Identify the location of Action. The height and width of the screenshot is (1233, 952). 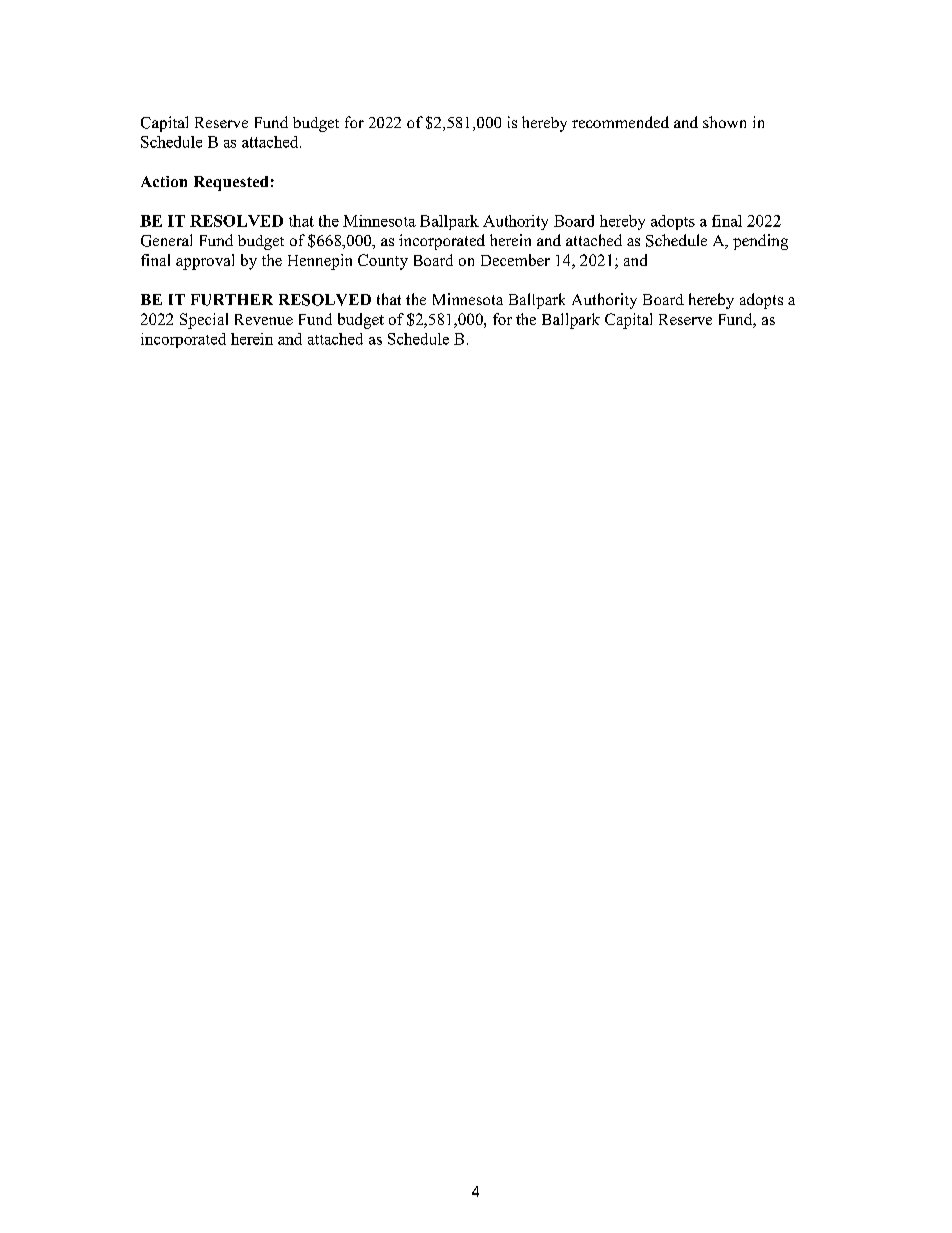
(164, 181).
